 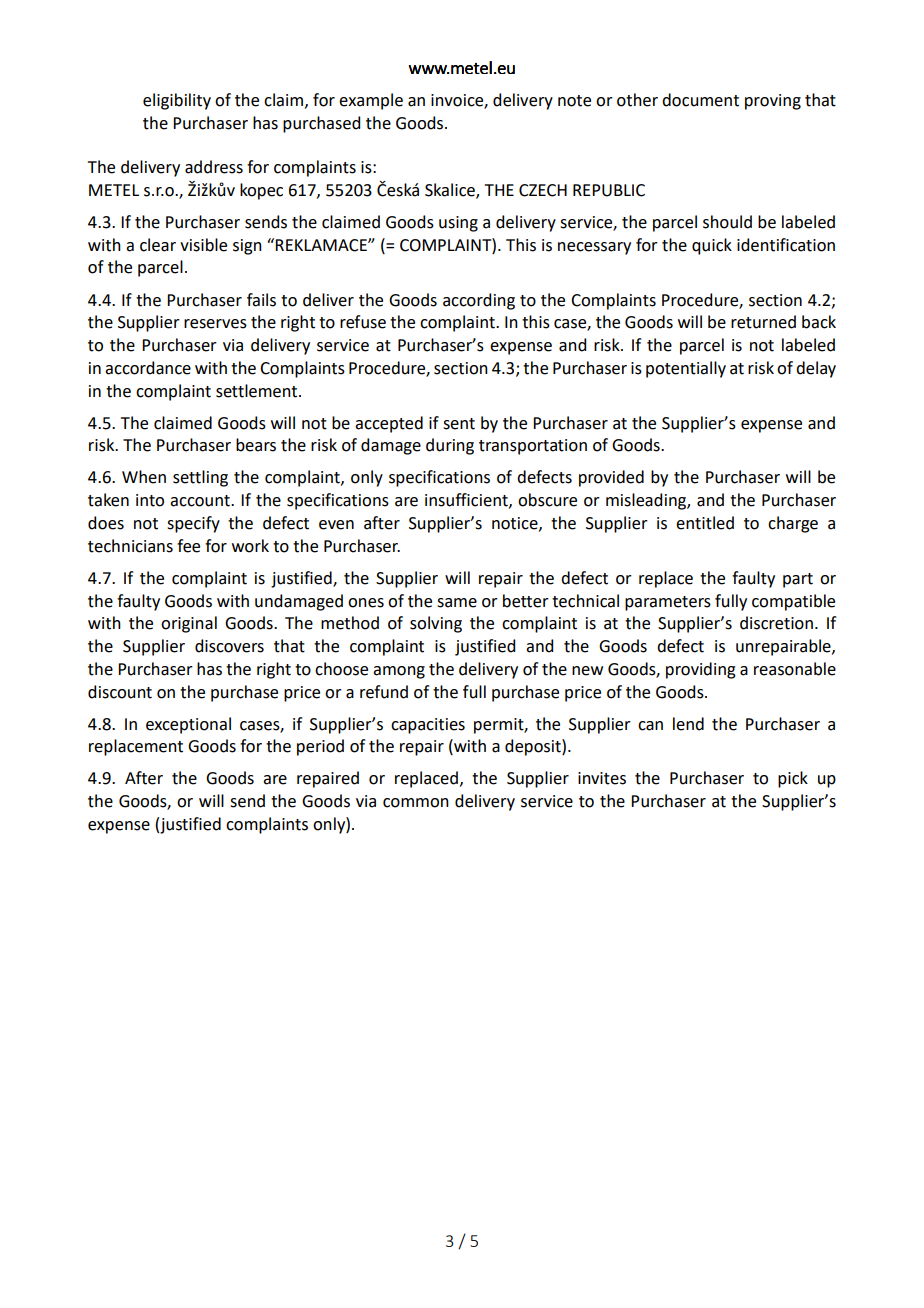 I want to click on accordance, so click(x=148, y=368).
